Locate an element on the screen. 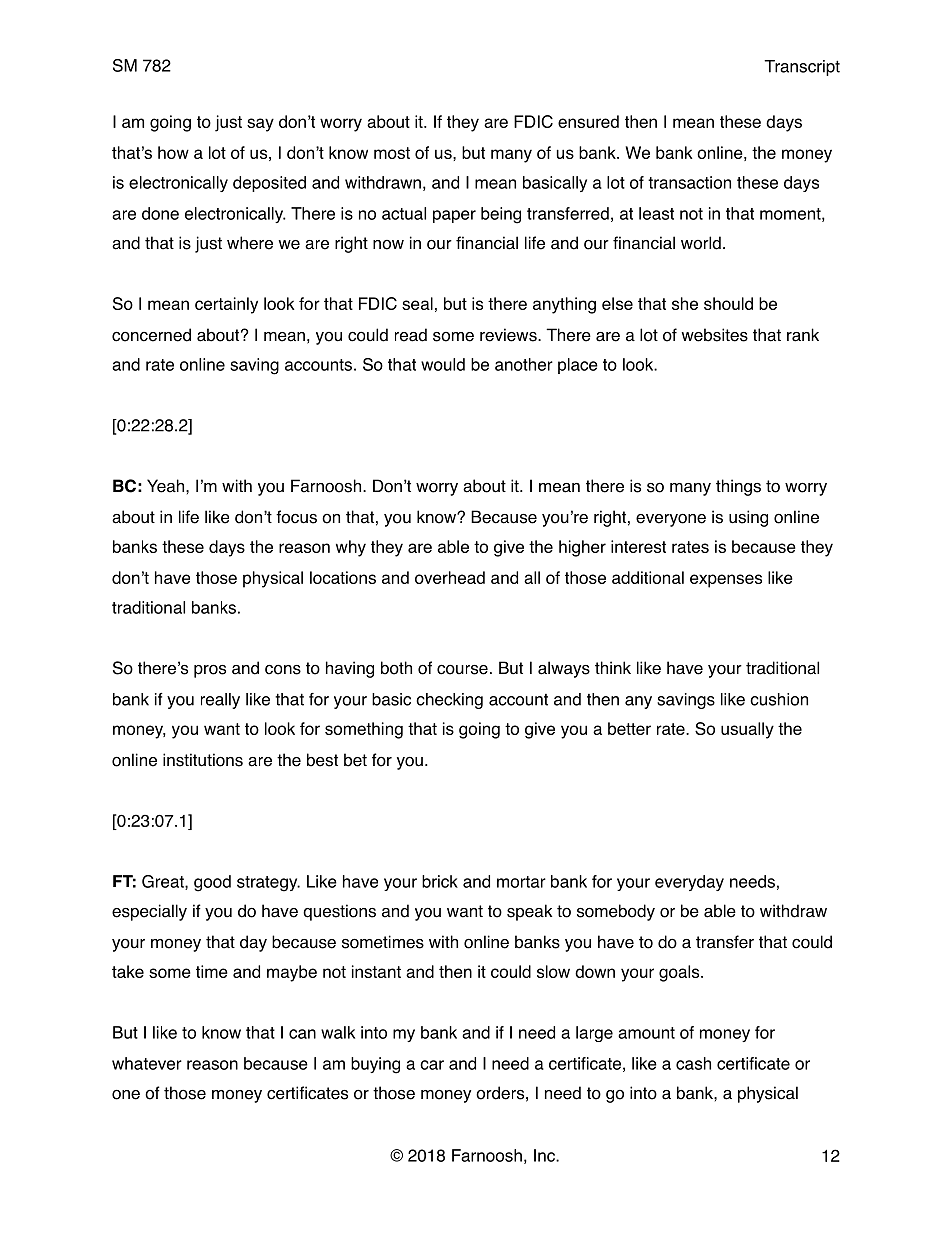 This screenshot has height=1233, width=952. say is located at coordinates (260, 125).
